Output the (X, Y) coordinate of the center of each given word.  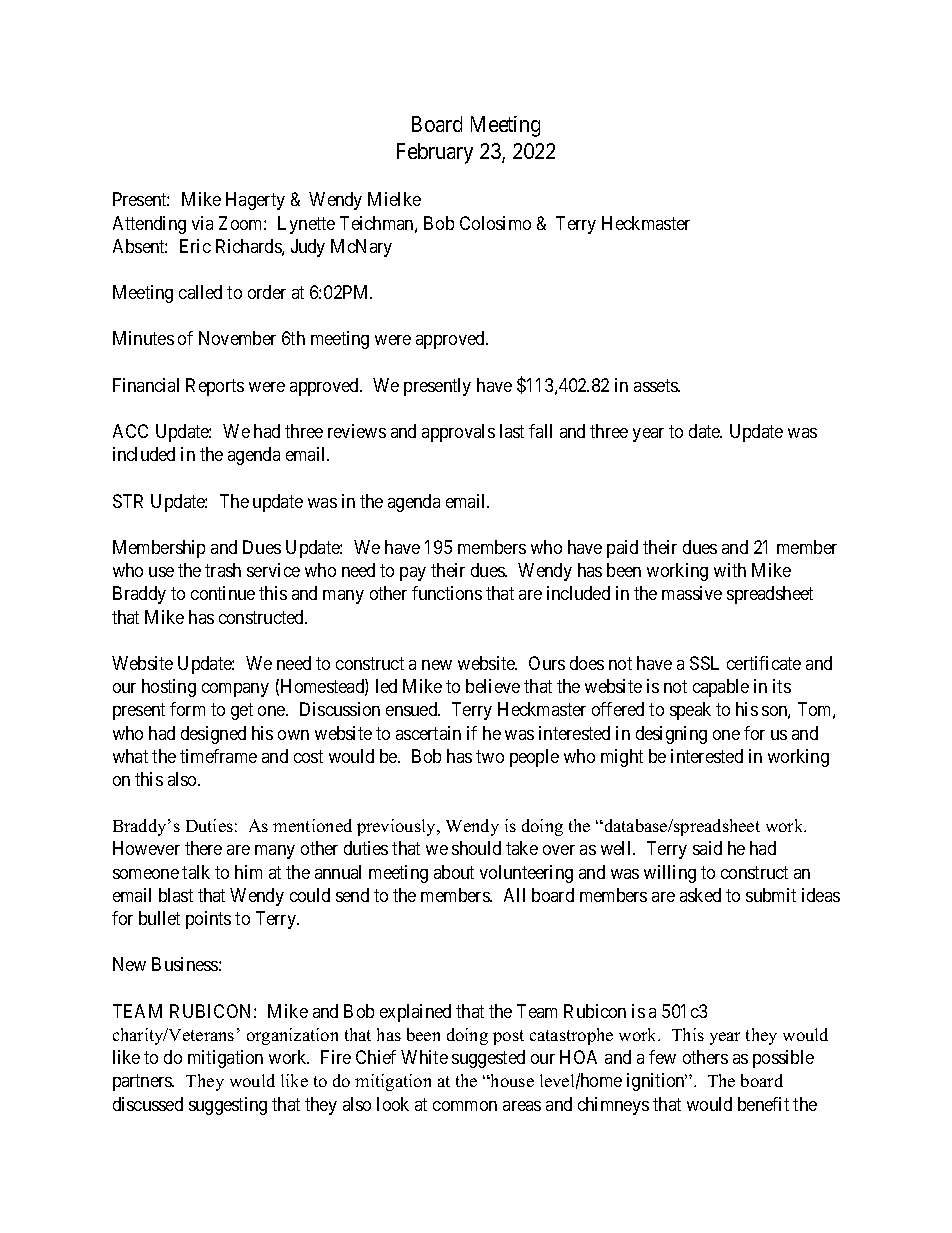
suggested (488, 1059)
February (435, 153)
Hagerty (255, 201)
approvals (458, 433)
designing (671, 735)
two (490, 756)
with (730, 570)
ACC (130, 431)
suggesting (228, 1106)
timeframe (218, 756)
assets (656, 385)
